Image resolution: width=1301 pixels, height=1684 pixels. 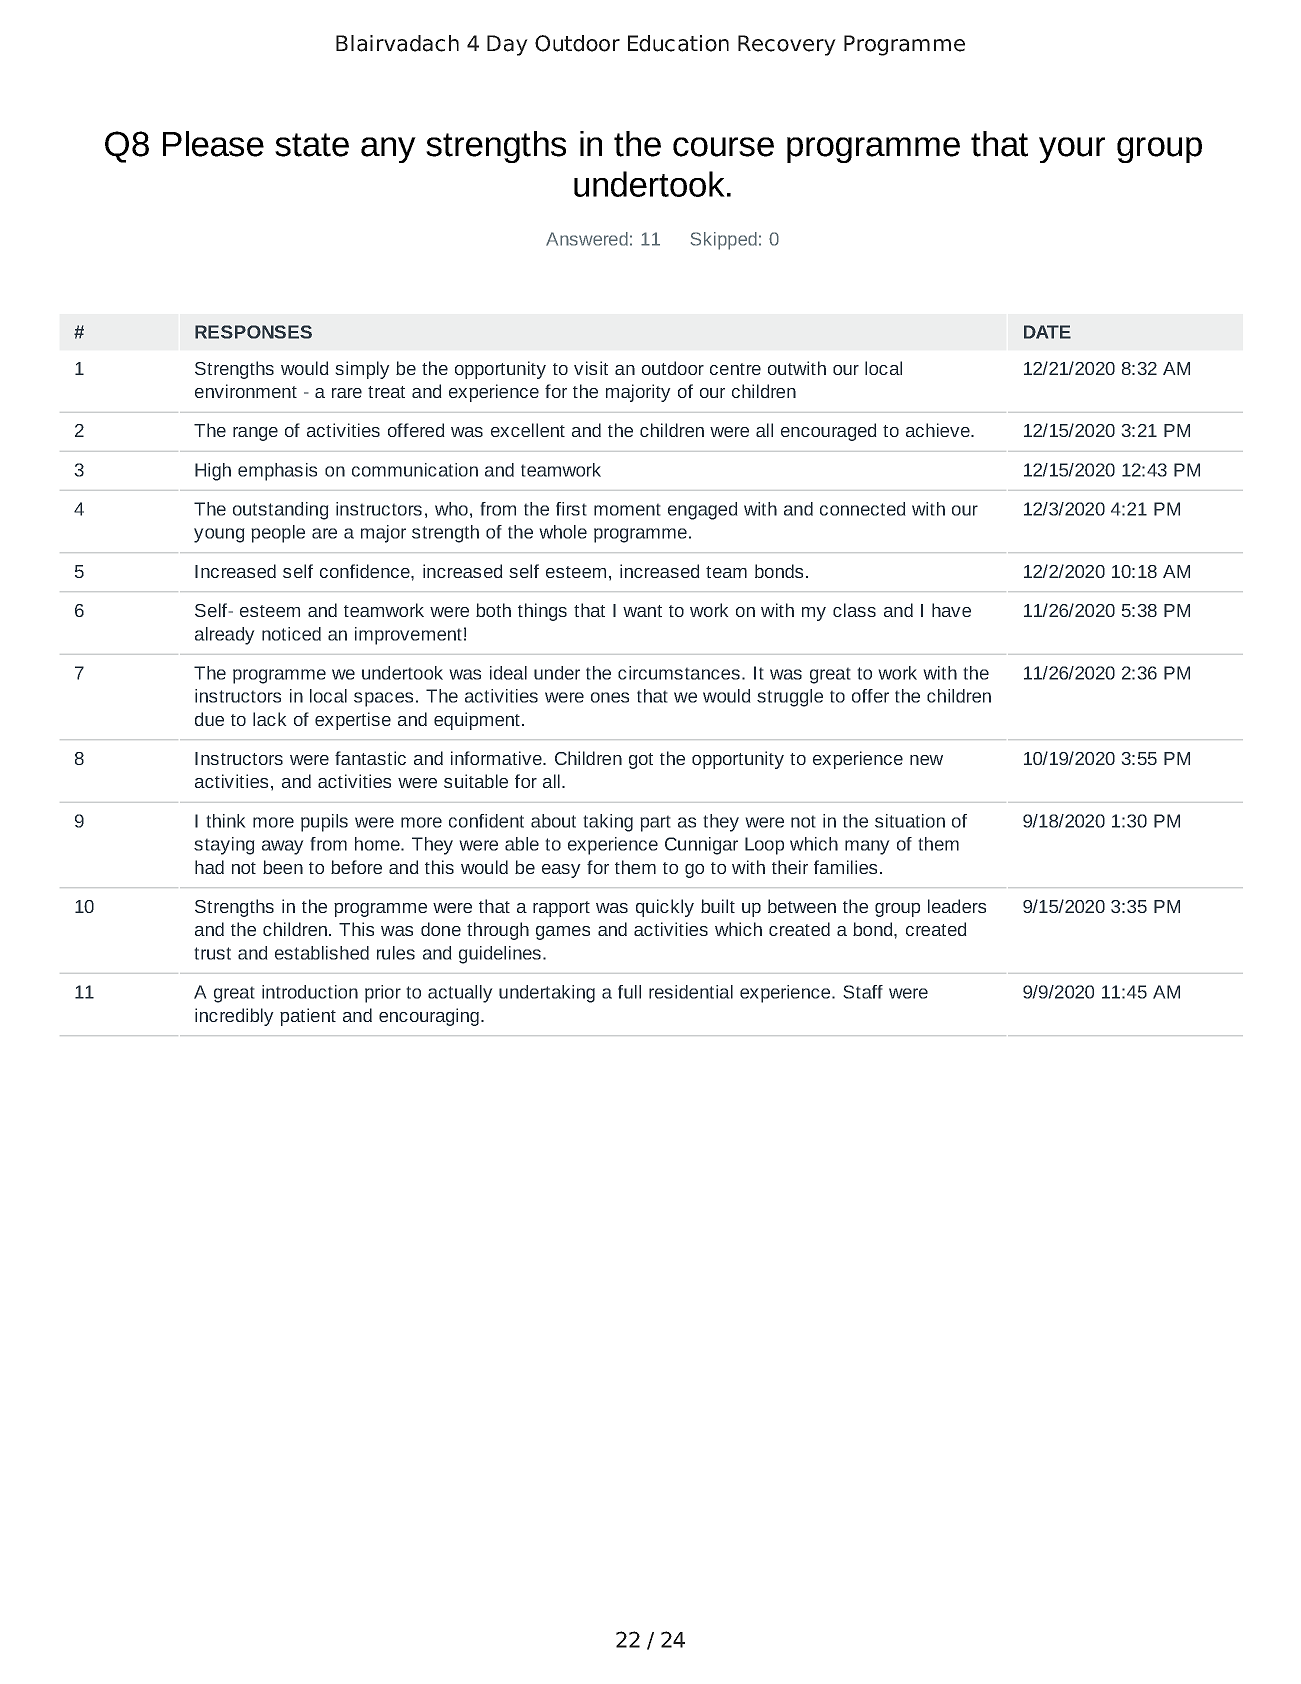 What do you see at coordinates (1072, 150) in the document?
I see `your` at bounding box center [1072, 150].
